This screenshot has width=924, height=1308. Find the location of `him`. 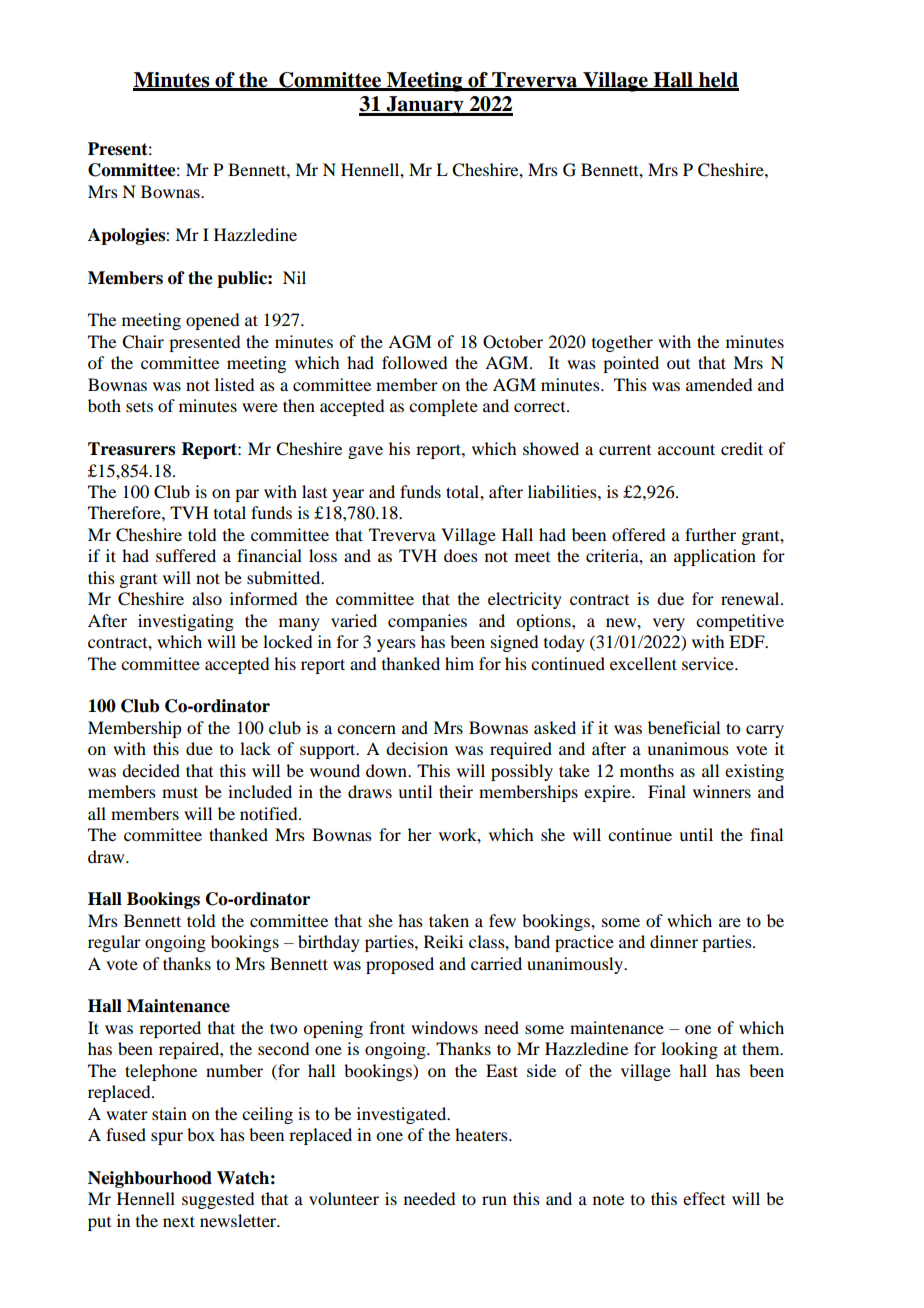

him is located at coordinates (459, 663).
